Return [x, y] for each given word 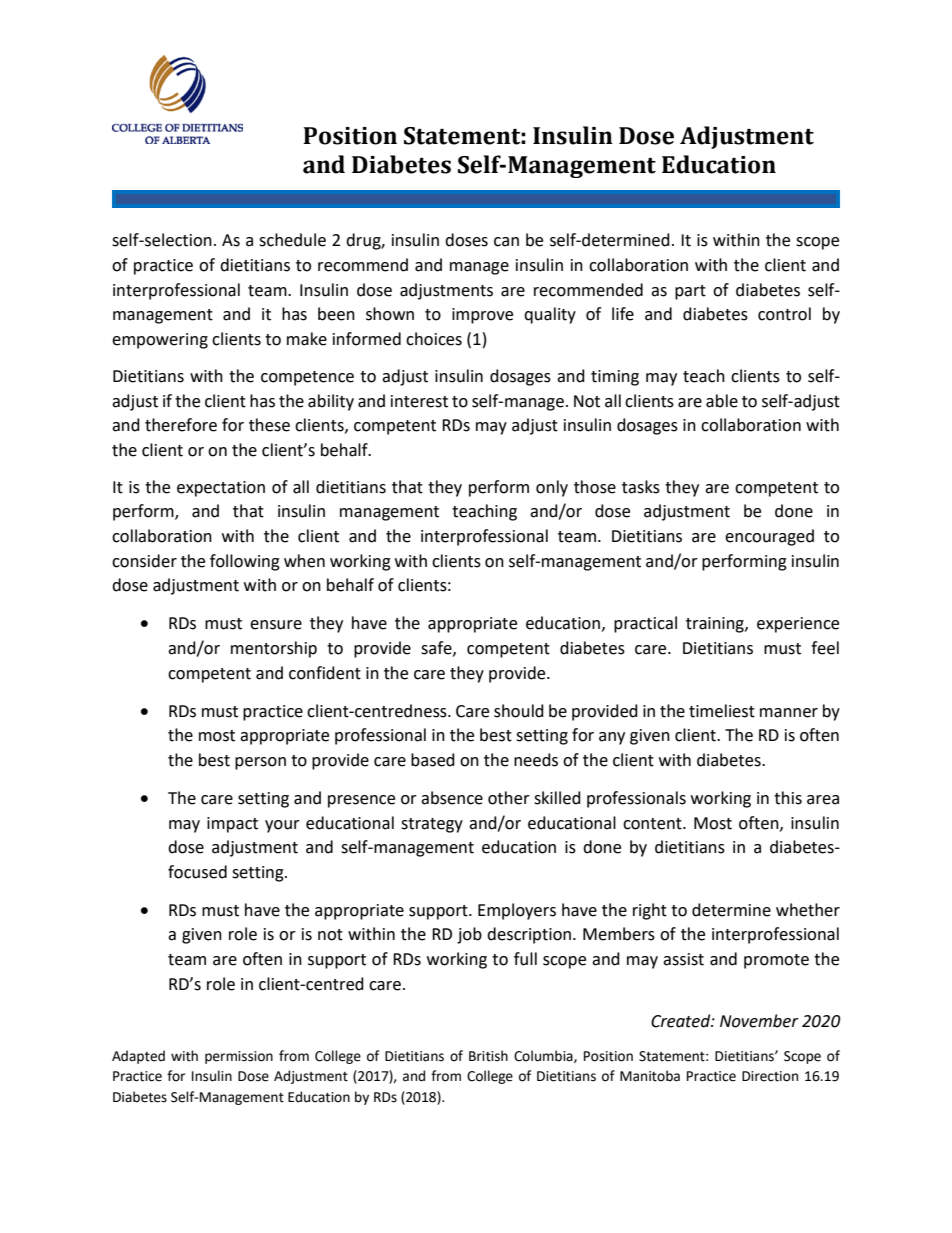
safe [437, 648]
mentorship [274, 649]
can [506, 242]
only [552, 488]
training [716, 625]
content [653, 824]
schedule [292, 240]
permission [239, 1057]
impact [232, 825]
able [722, 401]
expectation [221, 489]
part [690, 292]
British [488, 1056]
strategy [432, 825]
